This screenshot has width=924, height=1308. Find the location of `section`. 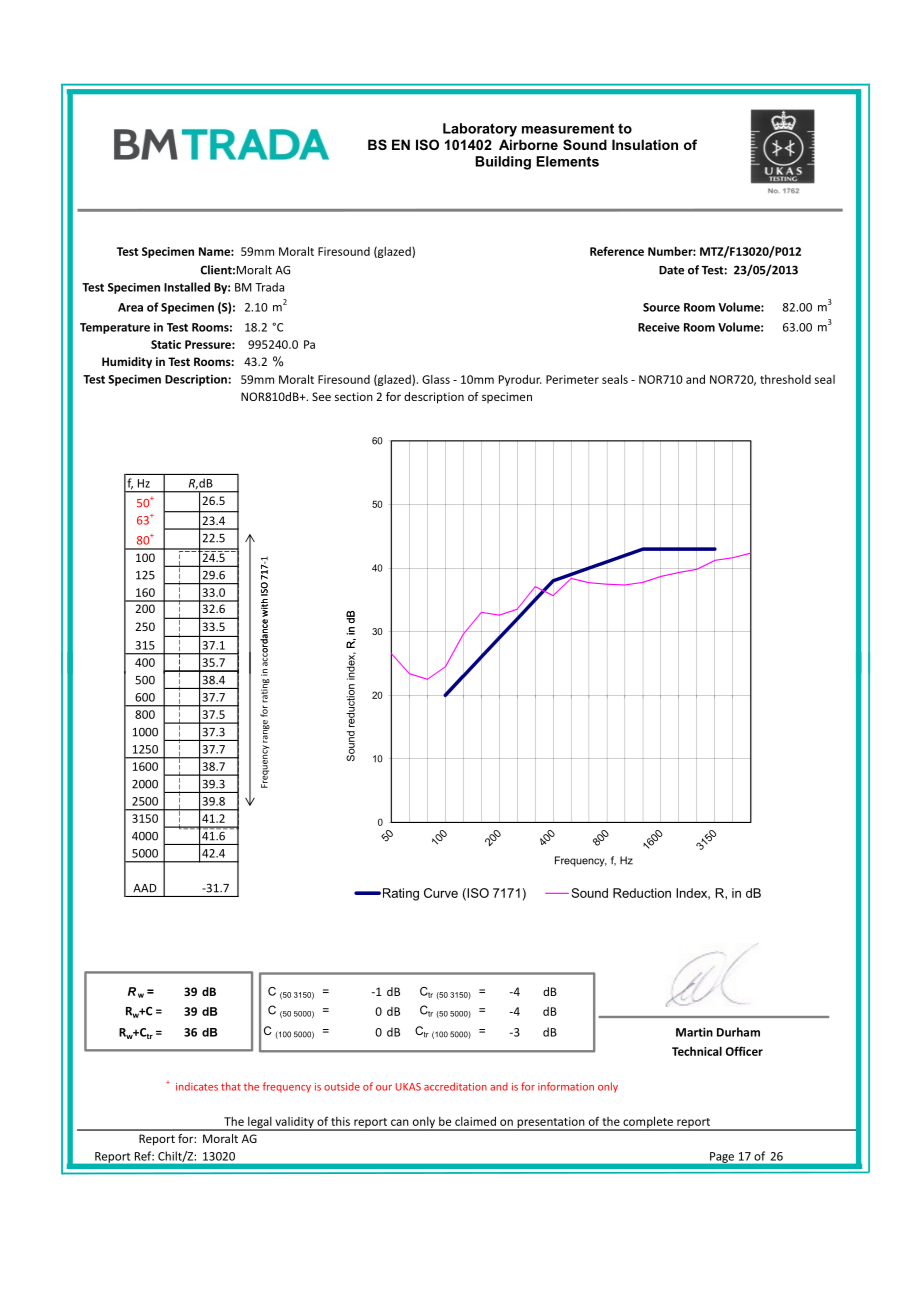

section is located at coordinates (354, 396).
